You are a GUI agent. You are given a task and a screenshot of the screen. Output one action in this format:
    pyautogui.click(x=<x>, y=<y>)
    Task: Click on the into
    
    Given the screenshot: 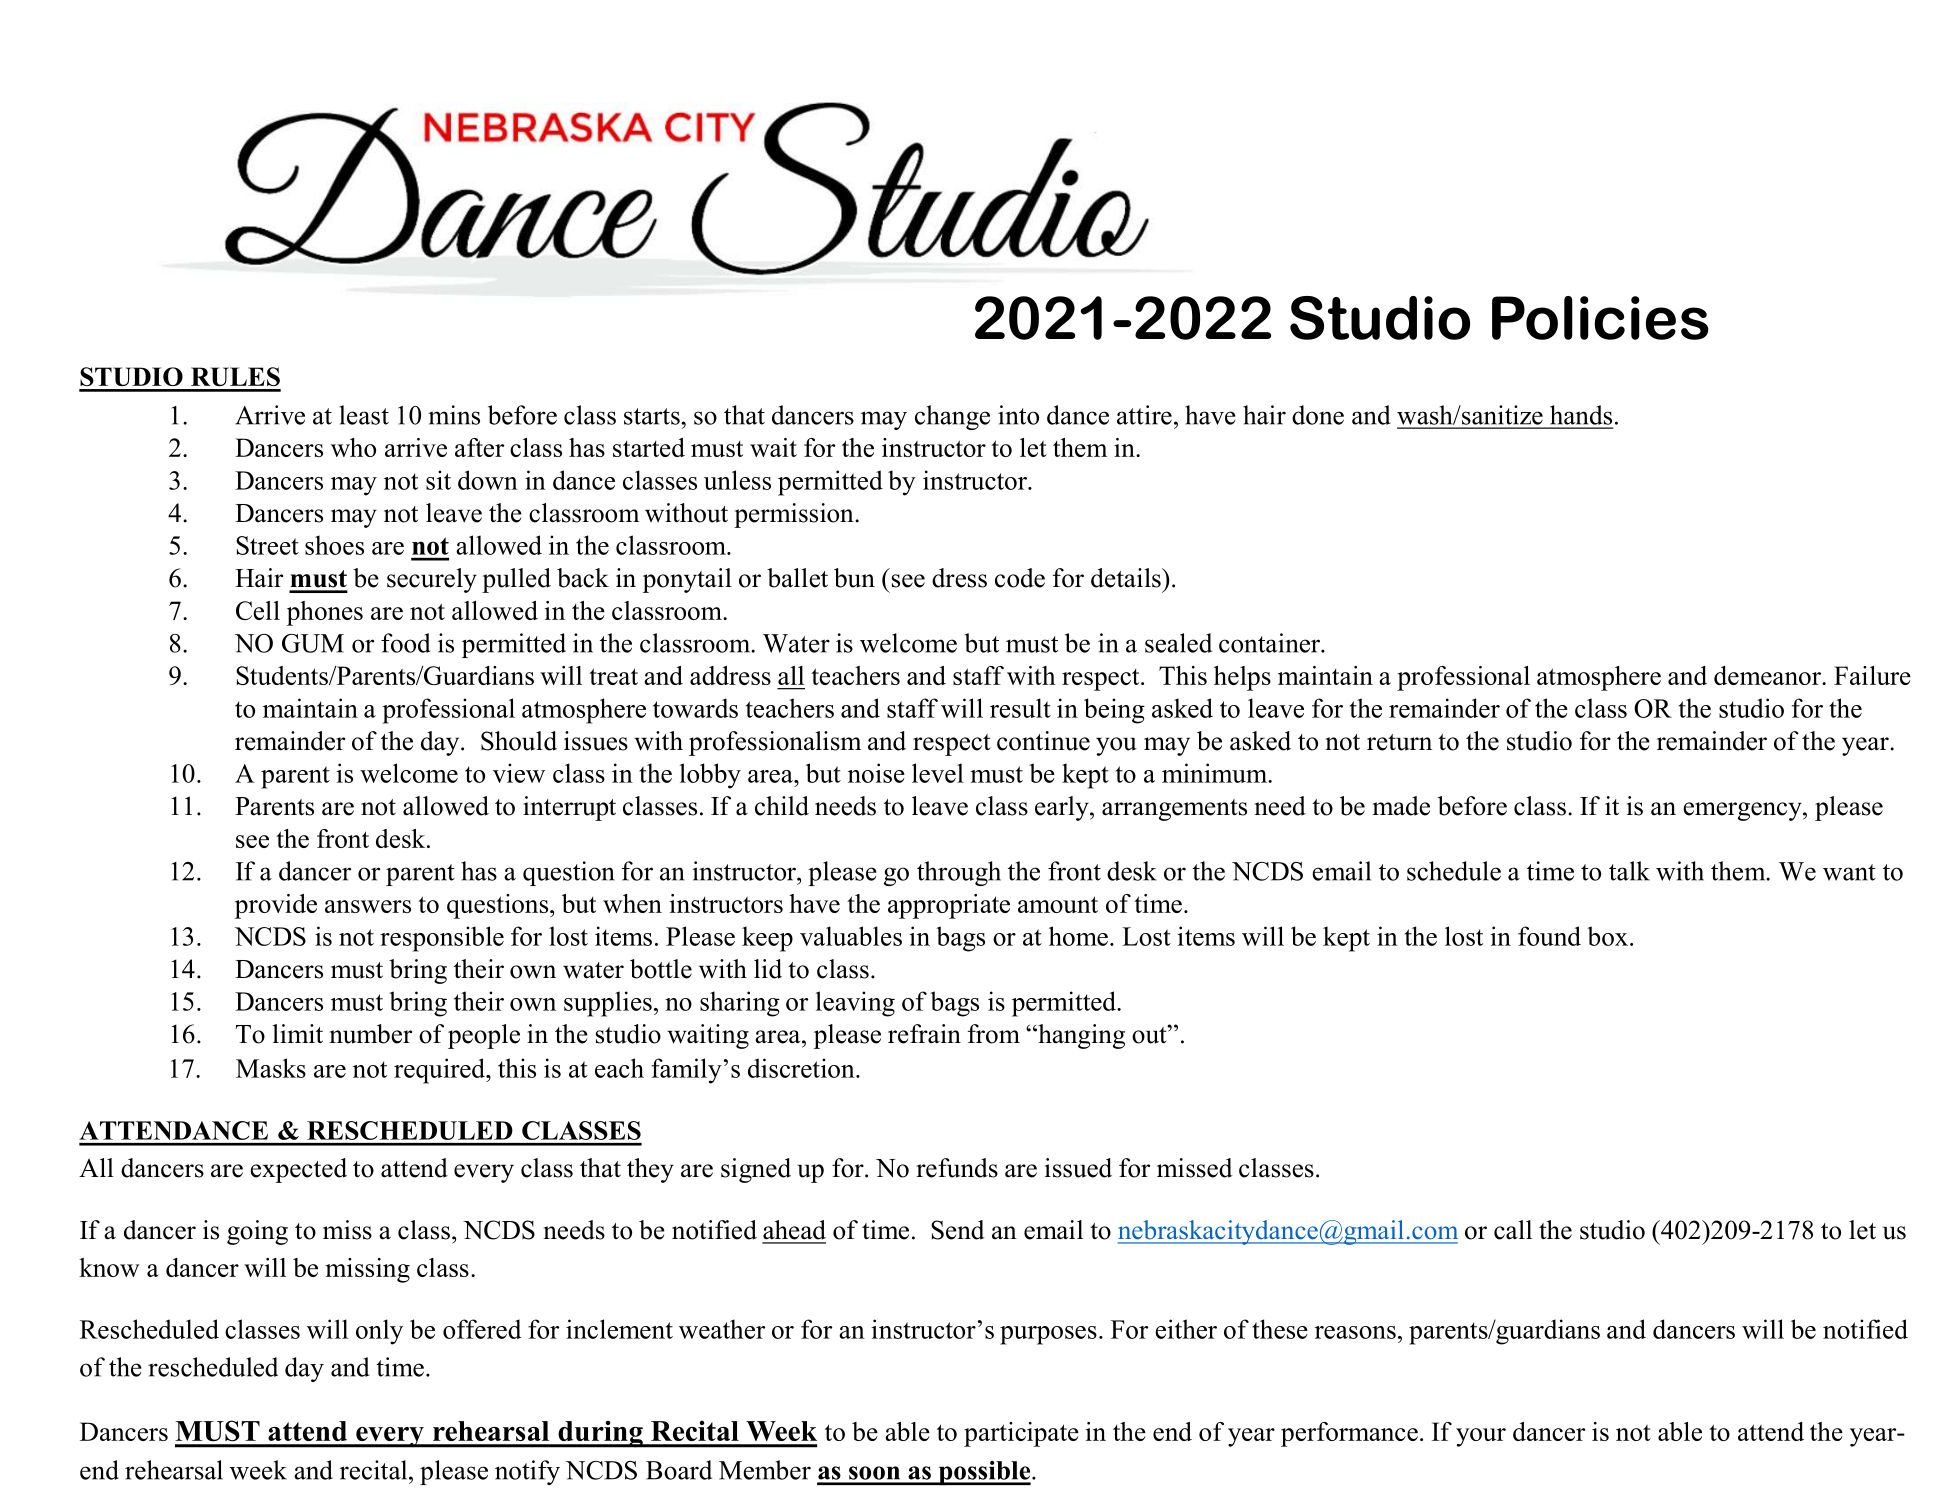 What is the action you would take?
    pyautogui.click(x=1018, y=415)
